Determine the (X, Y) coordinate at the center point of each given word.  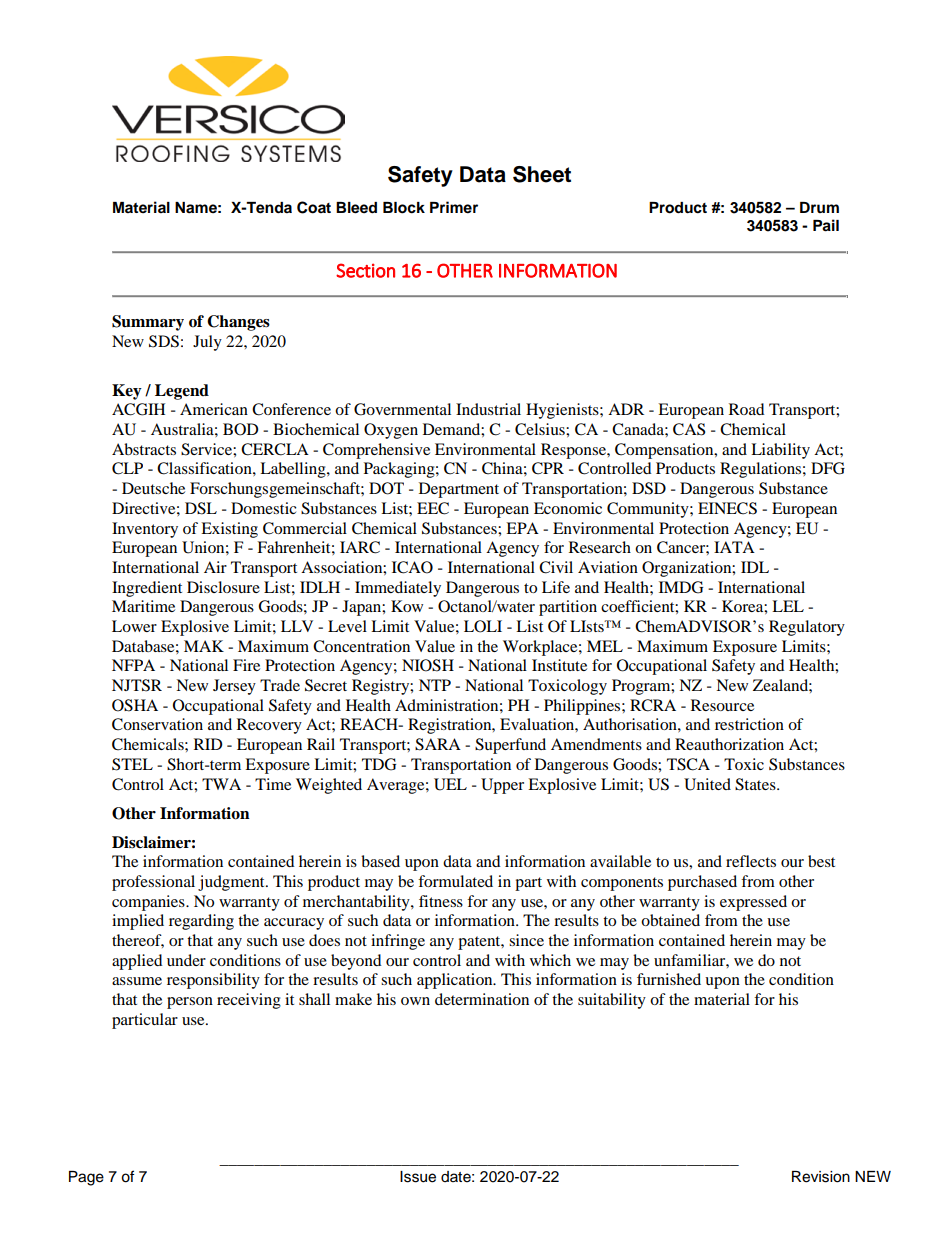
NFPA (133, 665)
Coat (314, 207)
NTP (435, 685)
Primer (454, 207)
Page (86, 1178)
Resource (722, 705)
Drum (819, 207)
